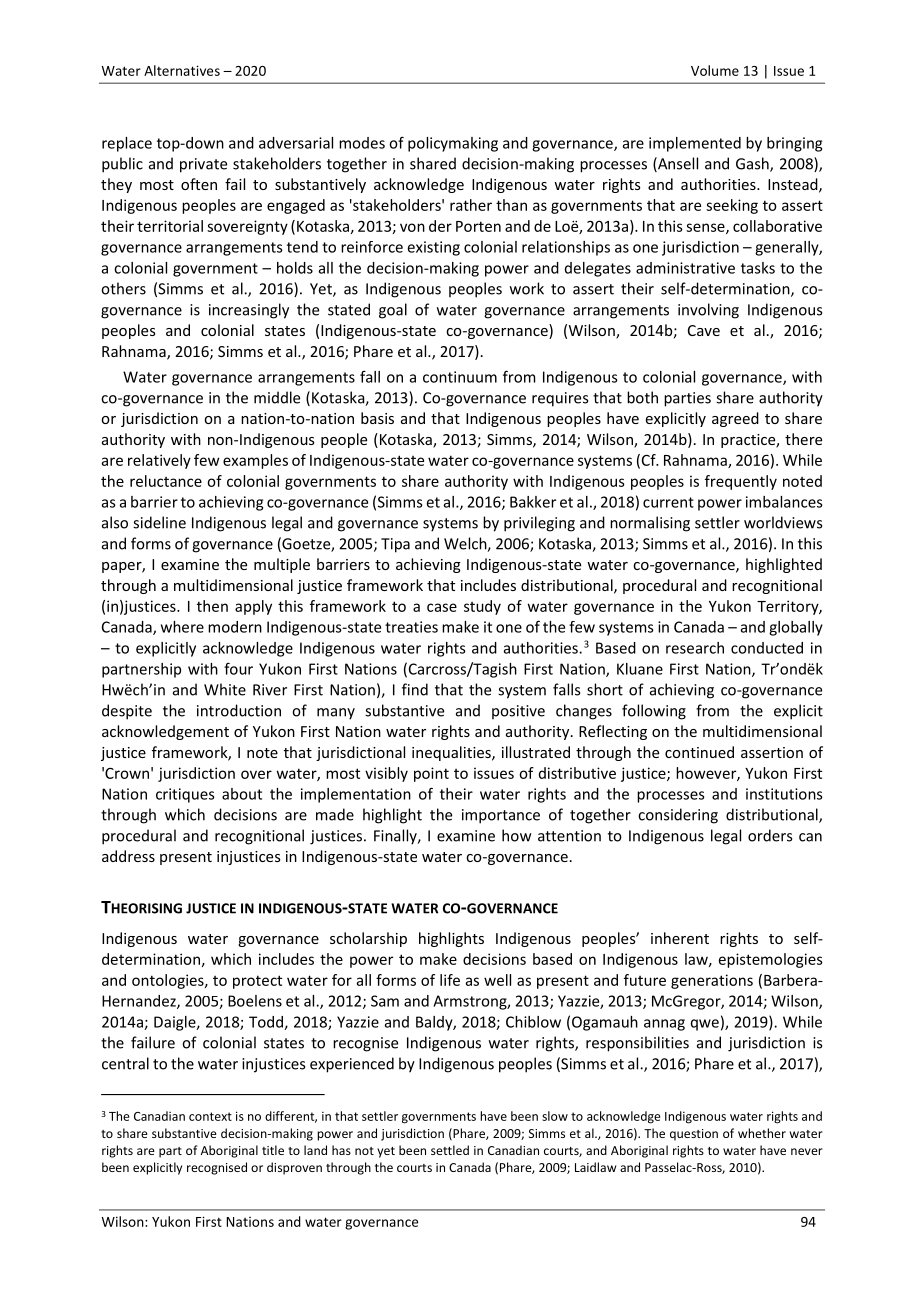 This screenshot has height=1308, width=924. Describe the element at coordinates (450, 1150) in the screenshot. I see `settled` at that location.
